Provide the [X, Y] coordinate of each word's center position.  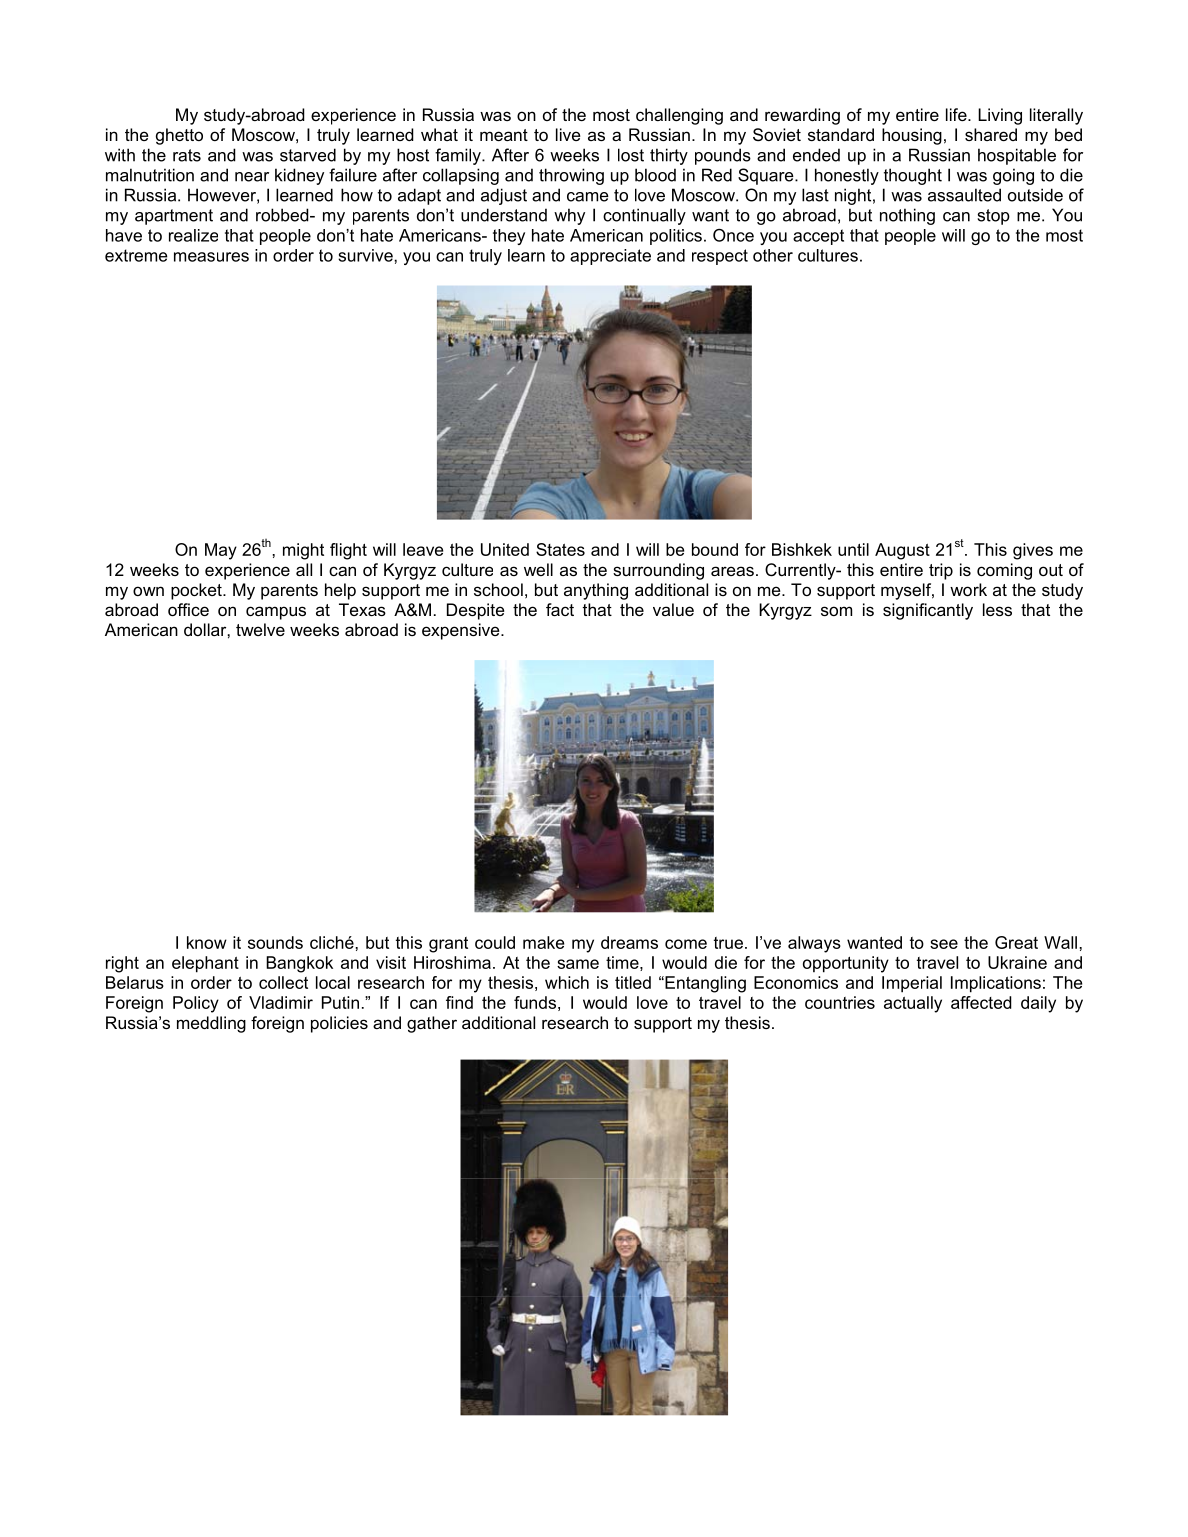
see [944, 944]
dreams [629, 942]
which [567, 982]
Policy [196, 1004]
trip [941, 571]
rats [187, 155]
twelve [260, 629]
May [221, 551]
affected [981, 1002]
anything [596, 591]
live [568, 134]
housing [912, 136]
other [773, 255]
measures [211, 257]
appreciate [610, 257]
